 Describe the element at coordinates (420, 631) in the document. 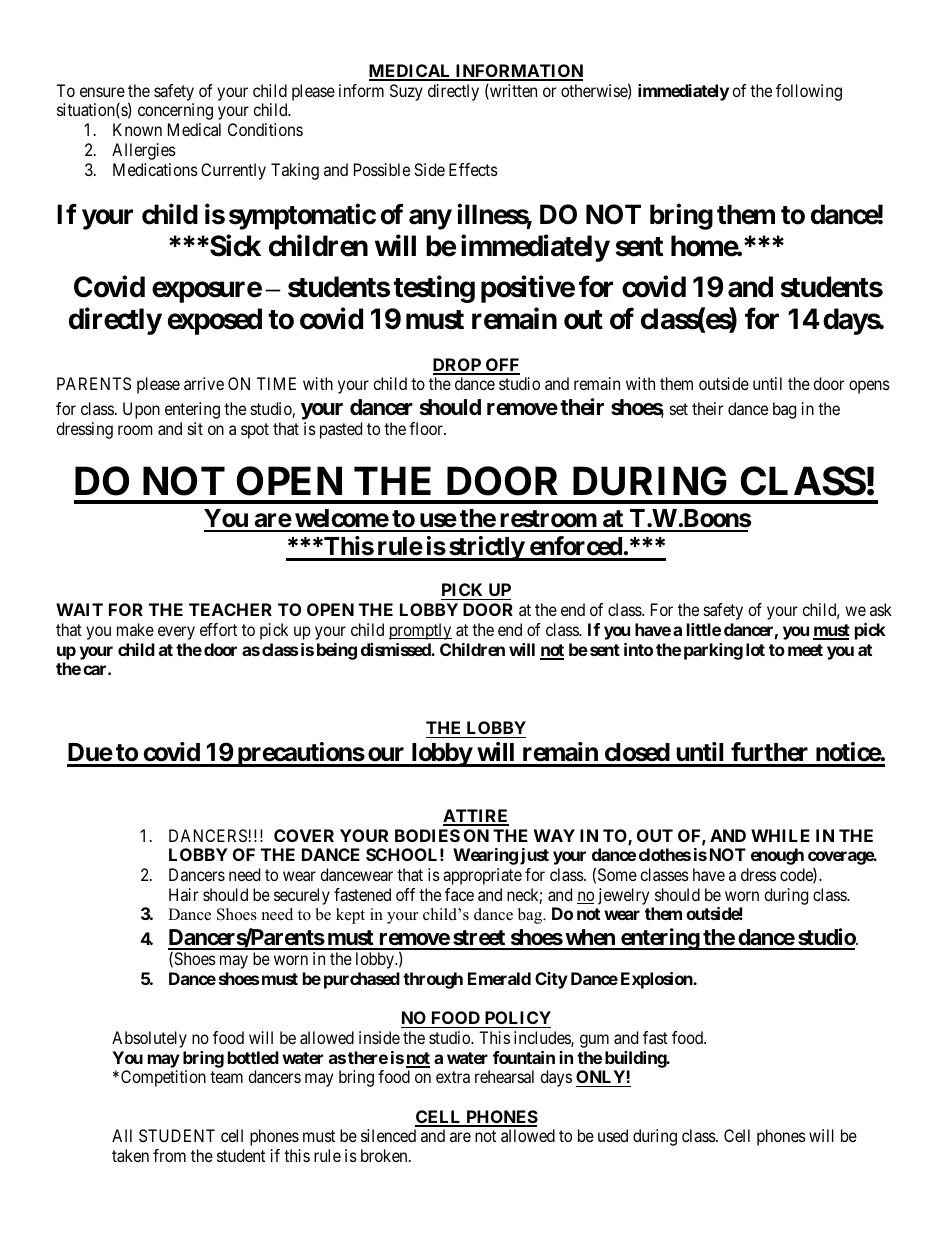

I see `promptly` at that location.
